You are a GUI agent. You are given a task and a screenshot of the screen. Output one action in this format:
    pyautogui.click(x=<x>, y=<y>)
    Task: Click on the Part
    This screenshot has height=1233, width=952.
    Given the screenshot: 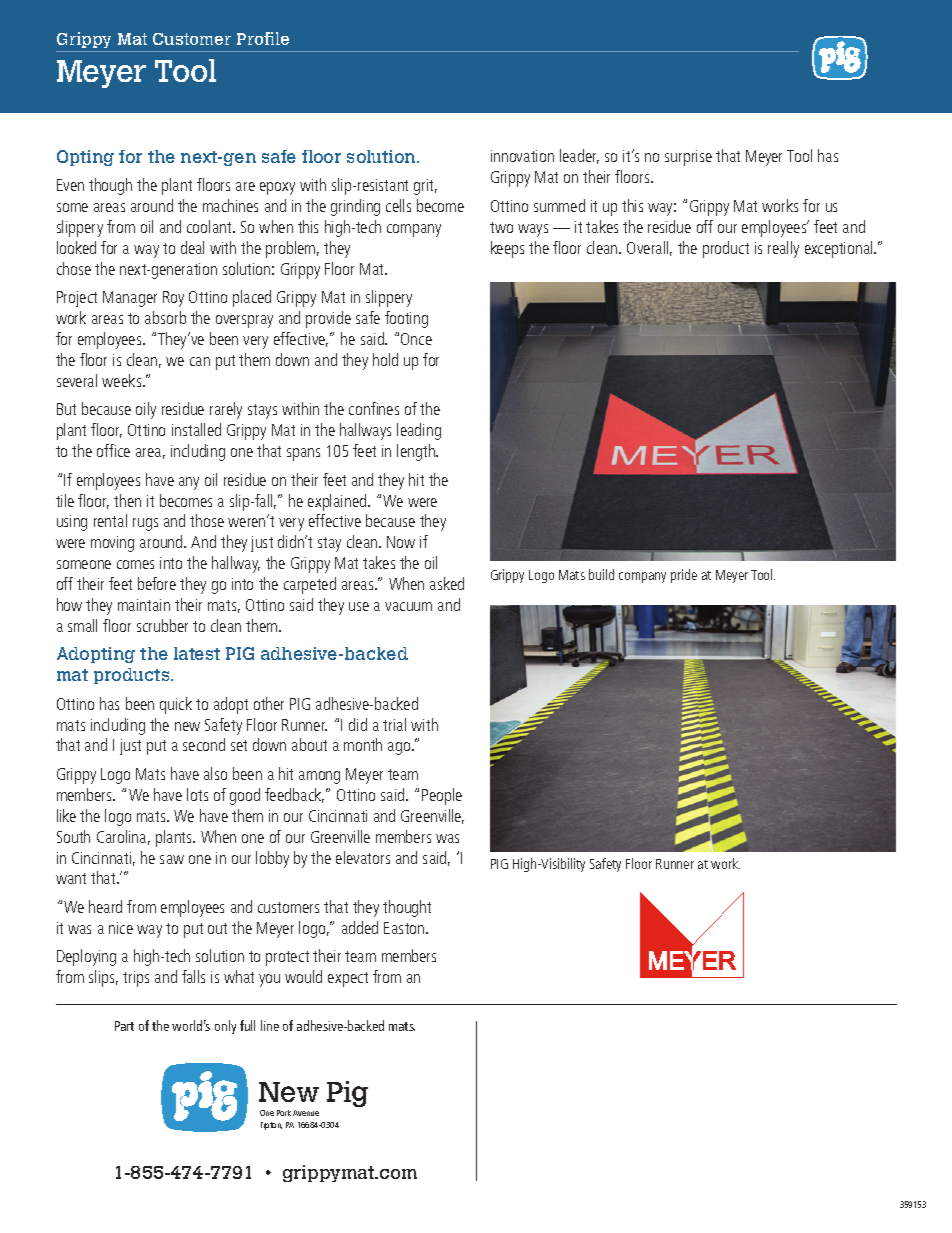 What is the action you would take?
    pyautogui.click(x=124, y=1026)
